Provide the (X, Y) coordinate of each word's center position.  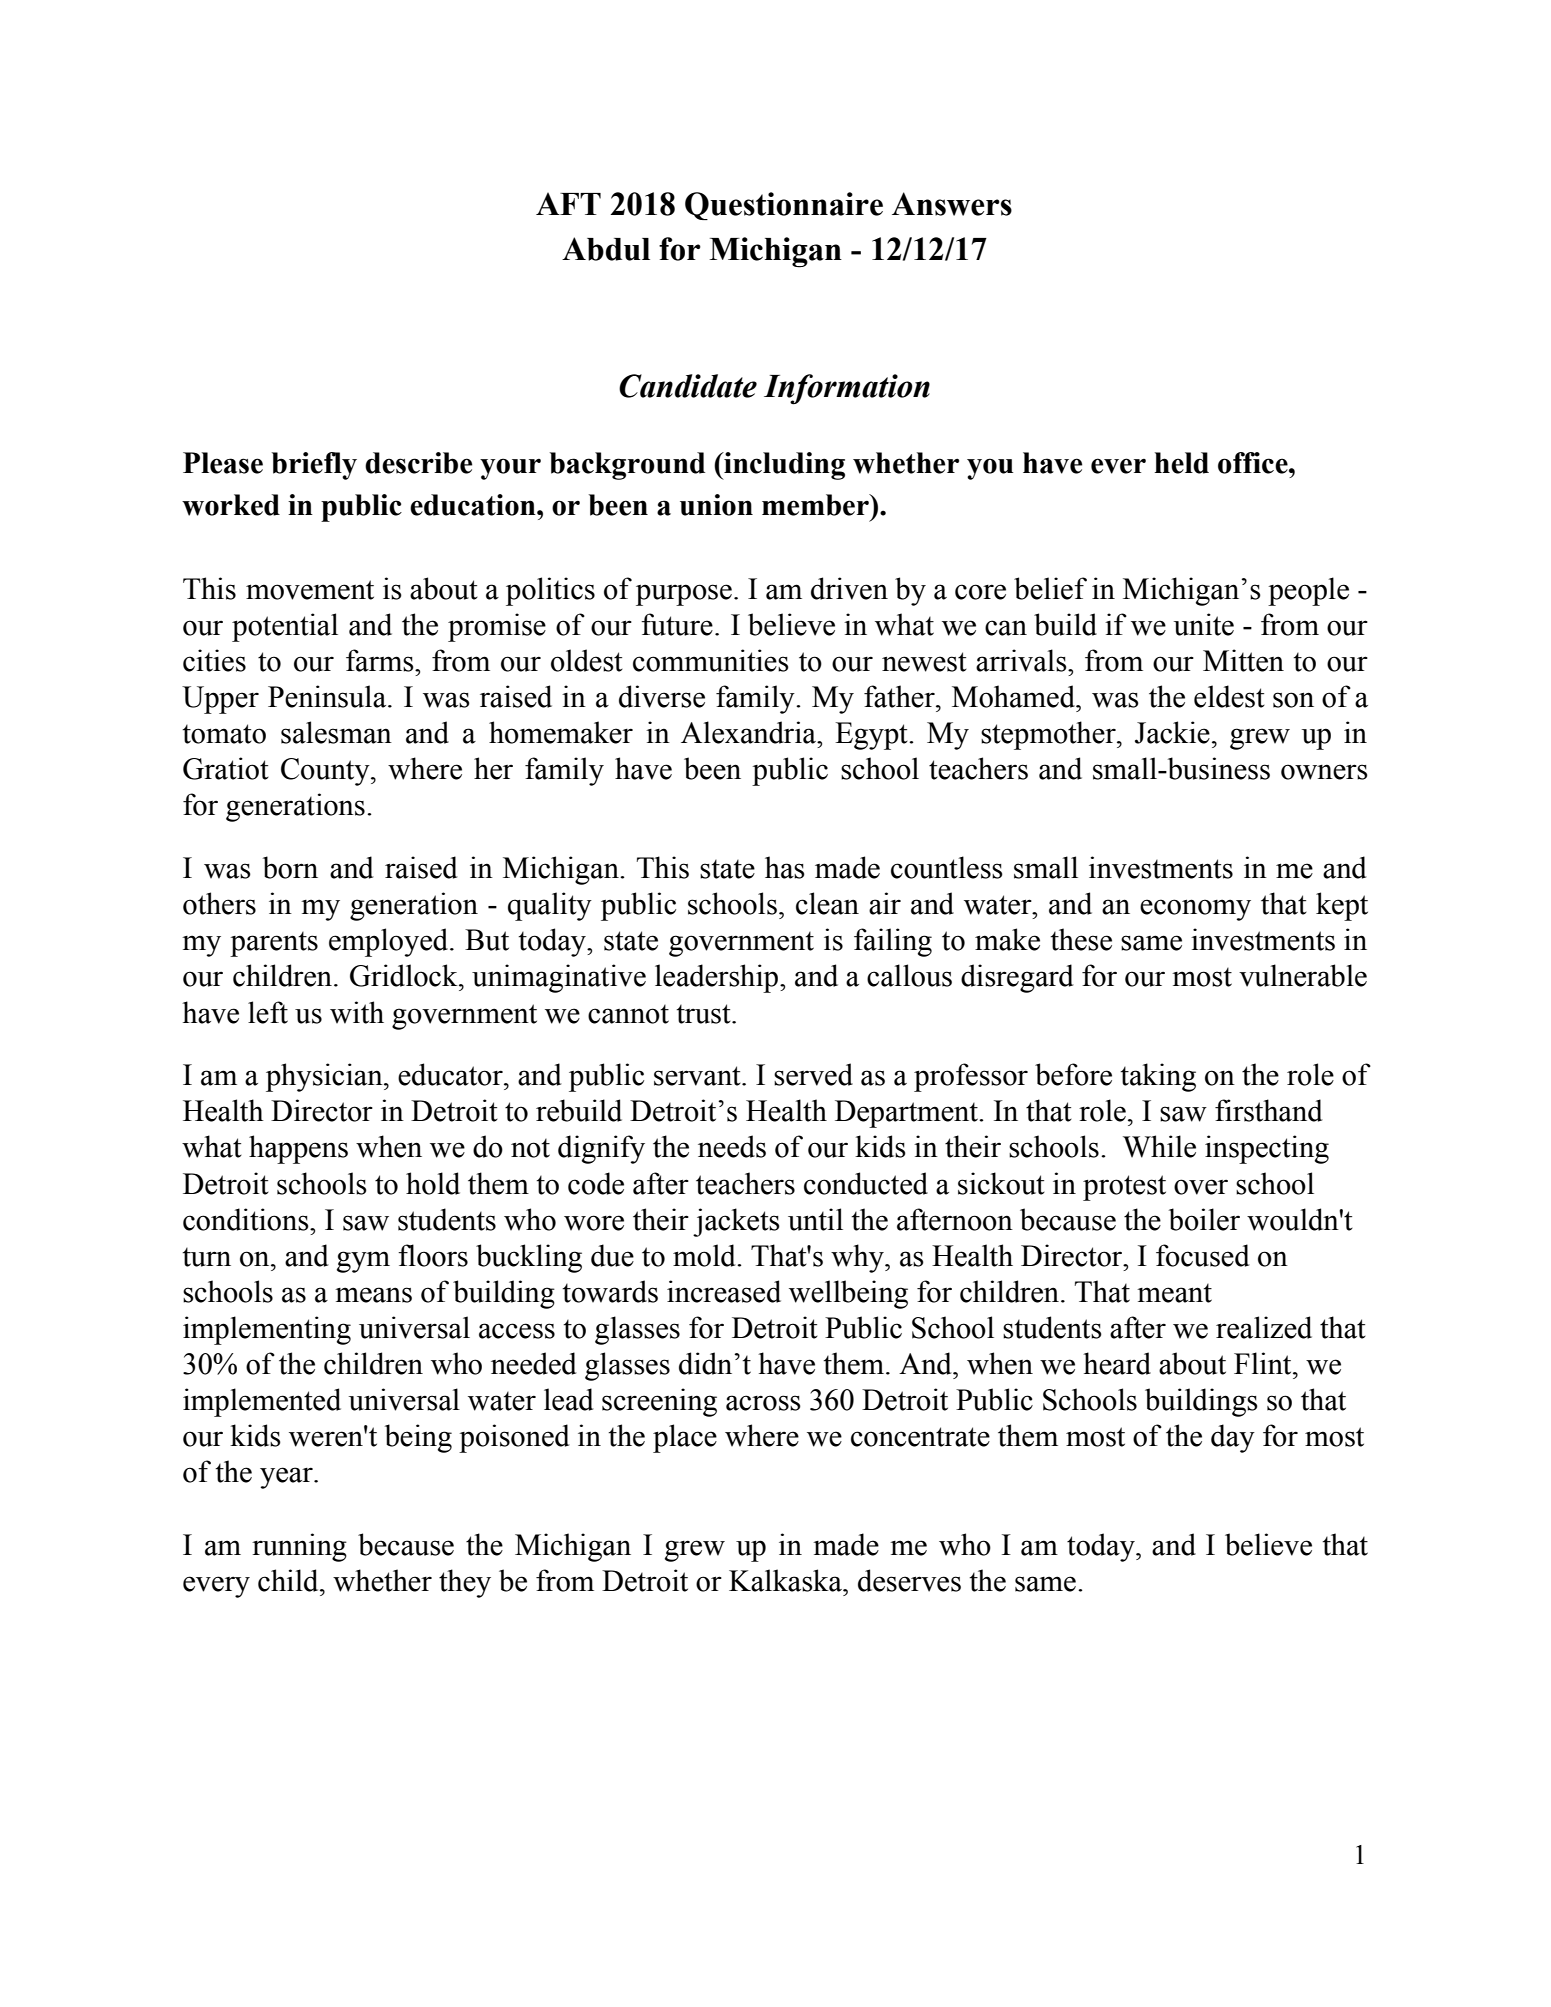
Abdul (606, 249)
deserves (909, 1580)
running (299, 1547)
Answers (952, 204)
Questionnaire (784, 206)
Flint (1264, 1363)
